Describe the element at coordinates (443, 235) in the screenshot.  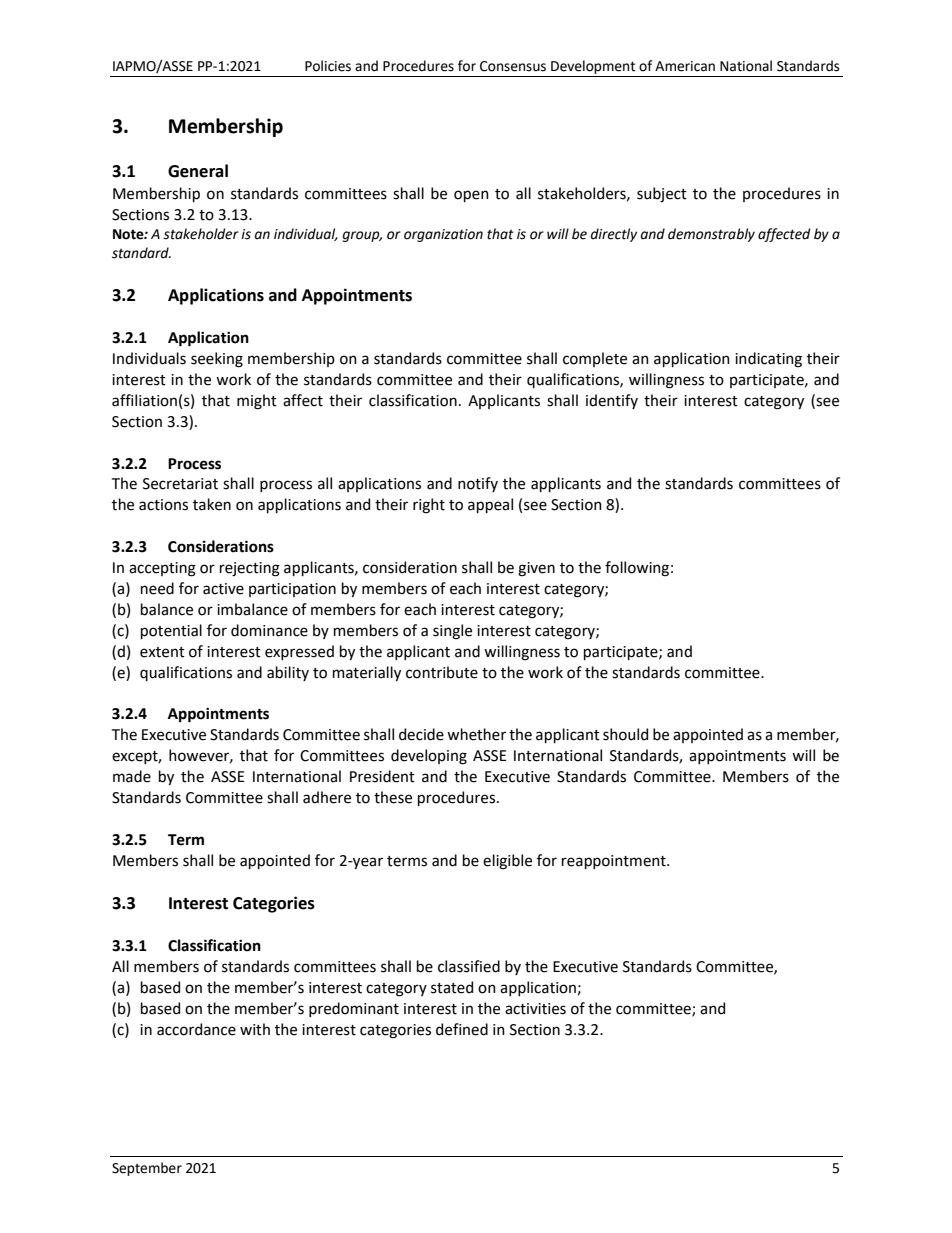
I see `organization` at that location.
